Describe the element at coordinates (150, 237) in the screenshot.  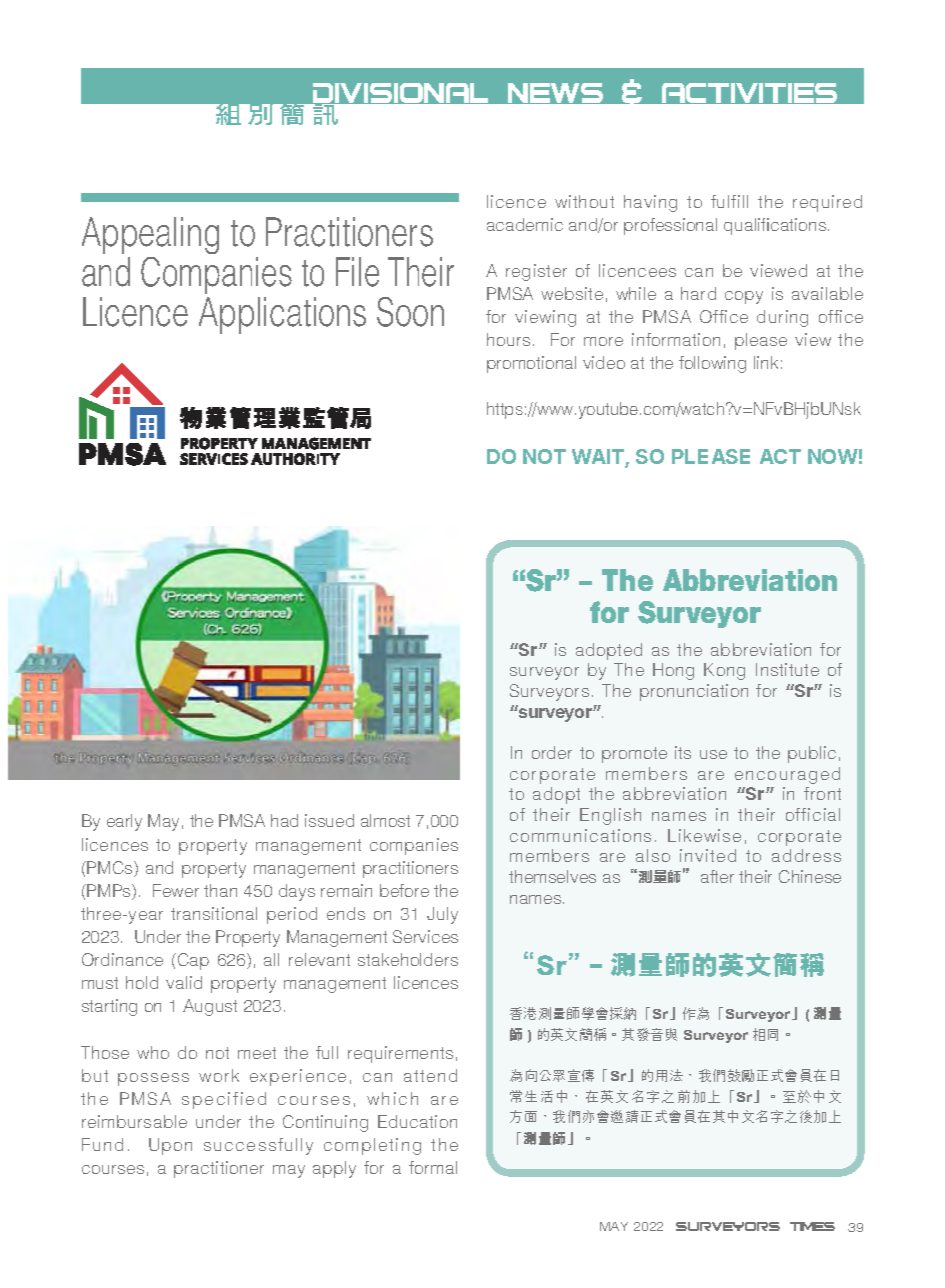
I see `Appealing` at that location.
